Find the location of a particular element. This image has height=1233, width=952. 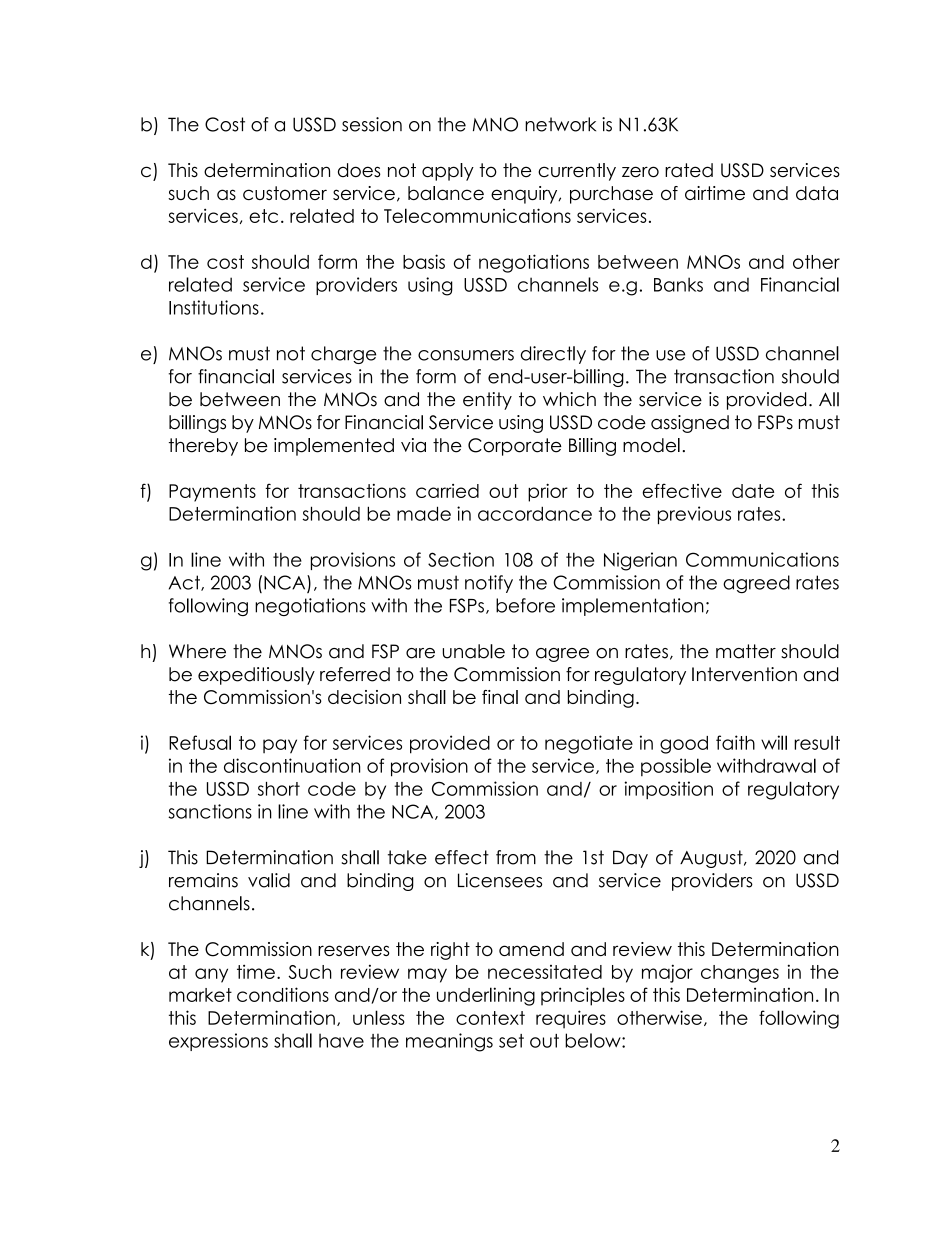

notify is located at coordinates (489, 584).
